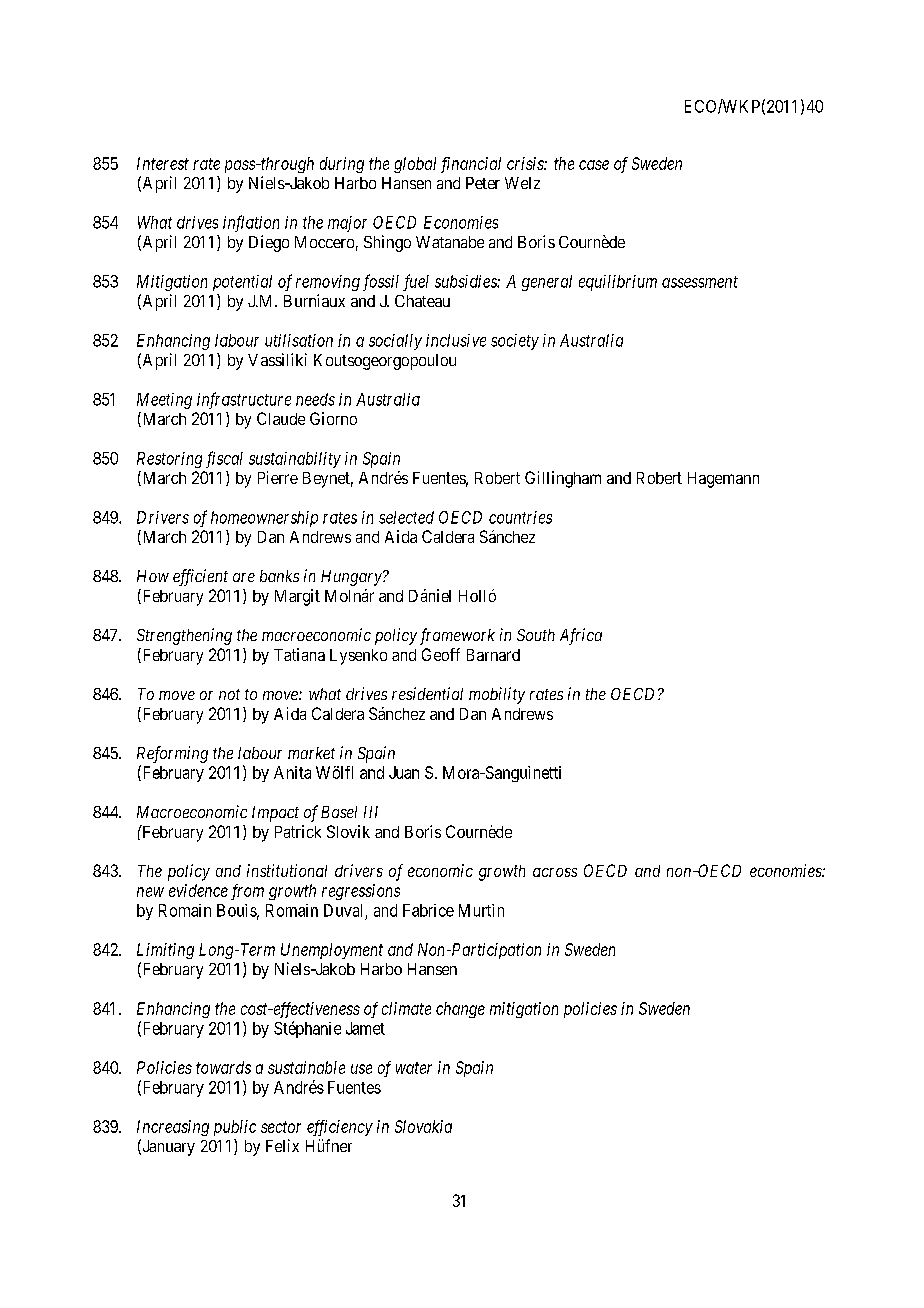 This page has width=924, height=1308. Describe the element at coordinates (423, 1126) in the page. I see `Slovakia` at that location.
